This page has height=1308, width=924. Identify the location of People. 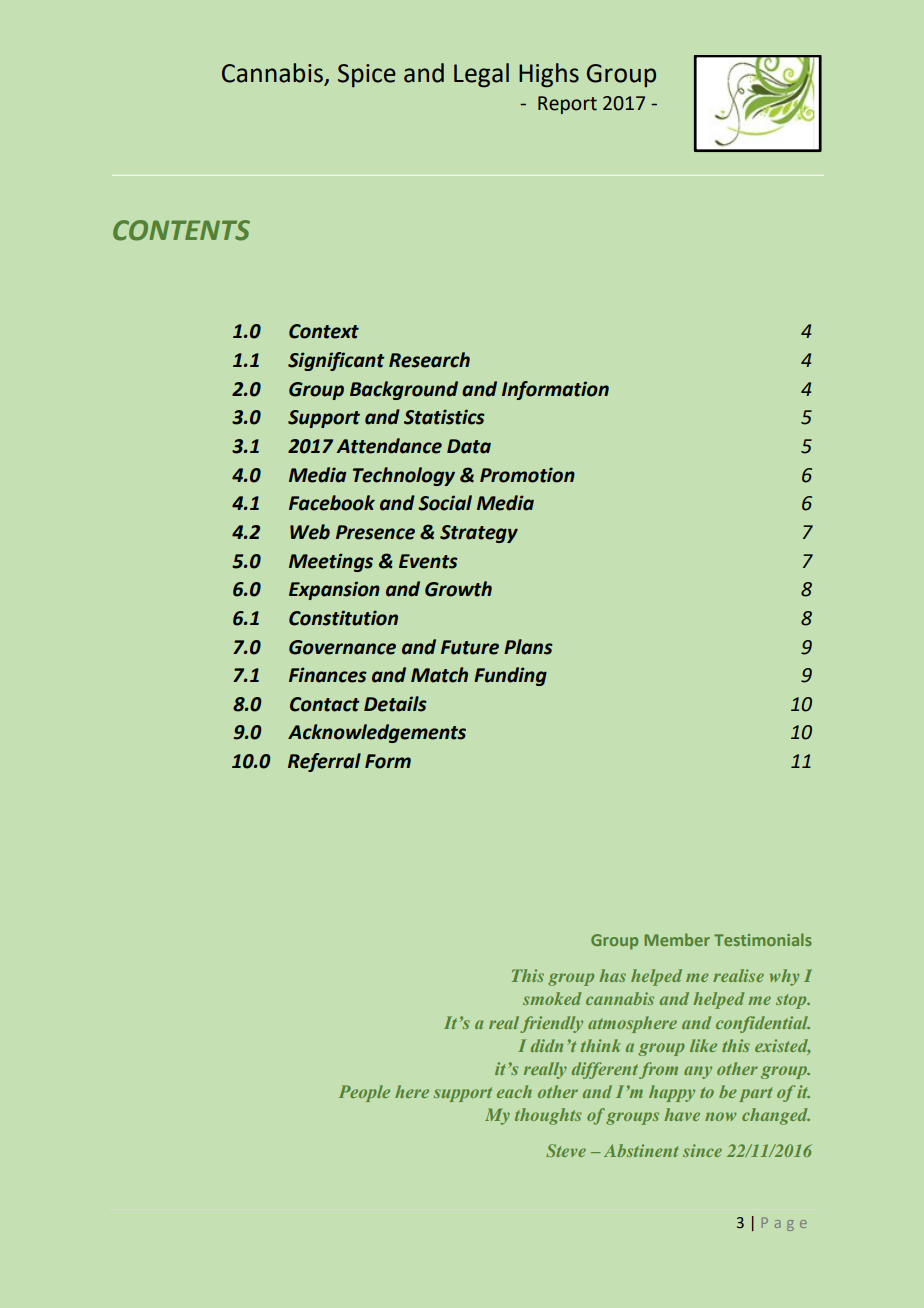
(364, 1093).
